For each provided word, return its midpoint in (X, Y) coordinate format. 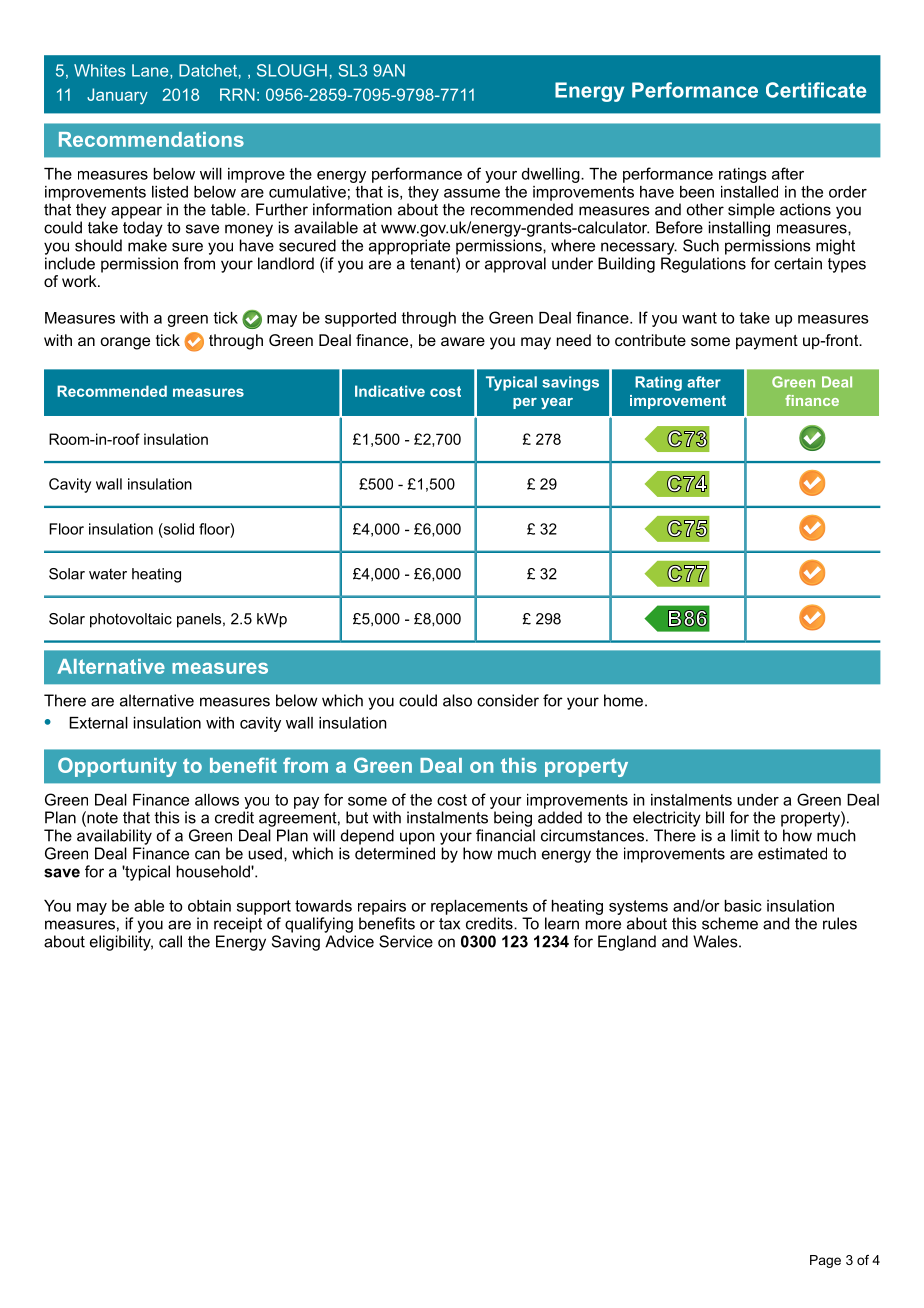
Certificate (816, 90)
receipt (238, 925)
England (627, 943)
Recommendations (151, 139)
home (623, 700)
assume (472, 193)
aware (463, 341)
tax (449, 924)
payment (767, 342)
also (457, 700)
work (80, 281)
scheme (730, 923)
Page (825, 1261)
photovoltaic (131, 620)
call (170, 941)
